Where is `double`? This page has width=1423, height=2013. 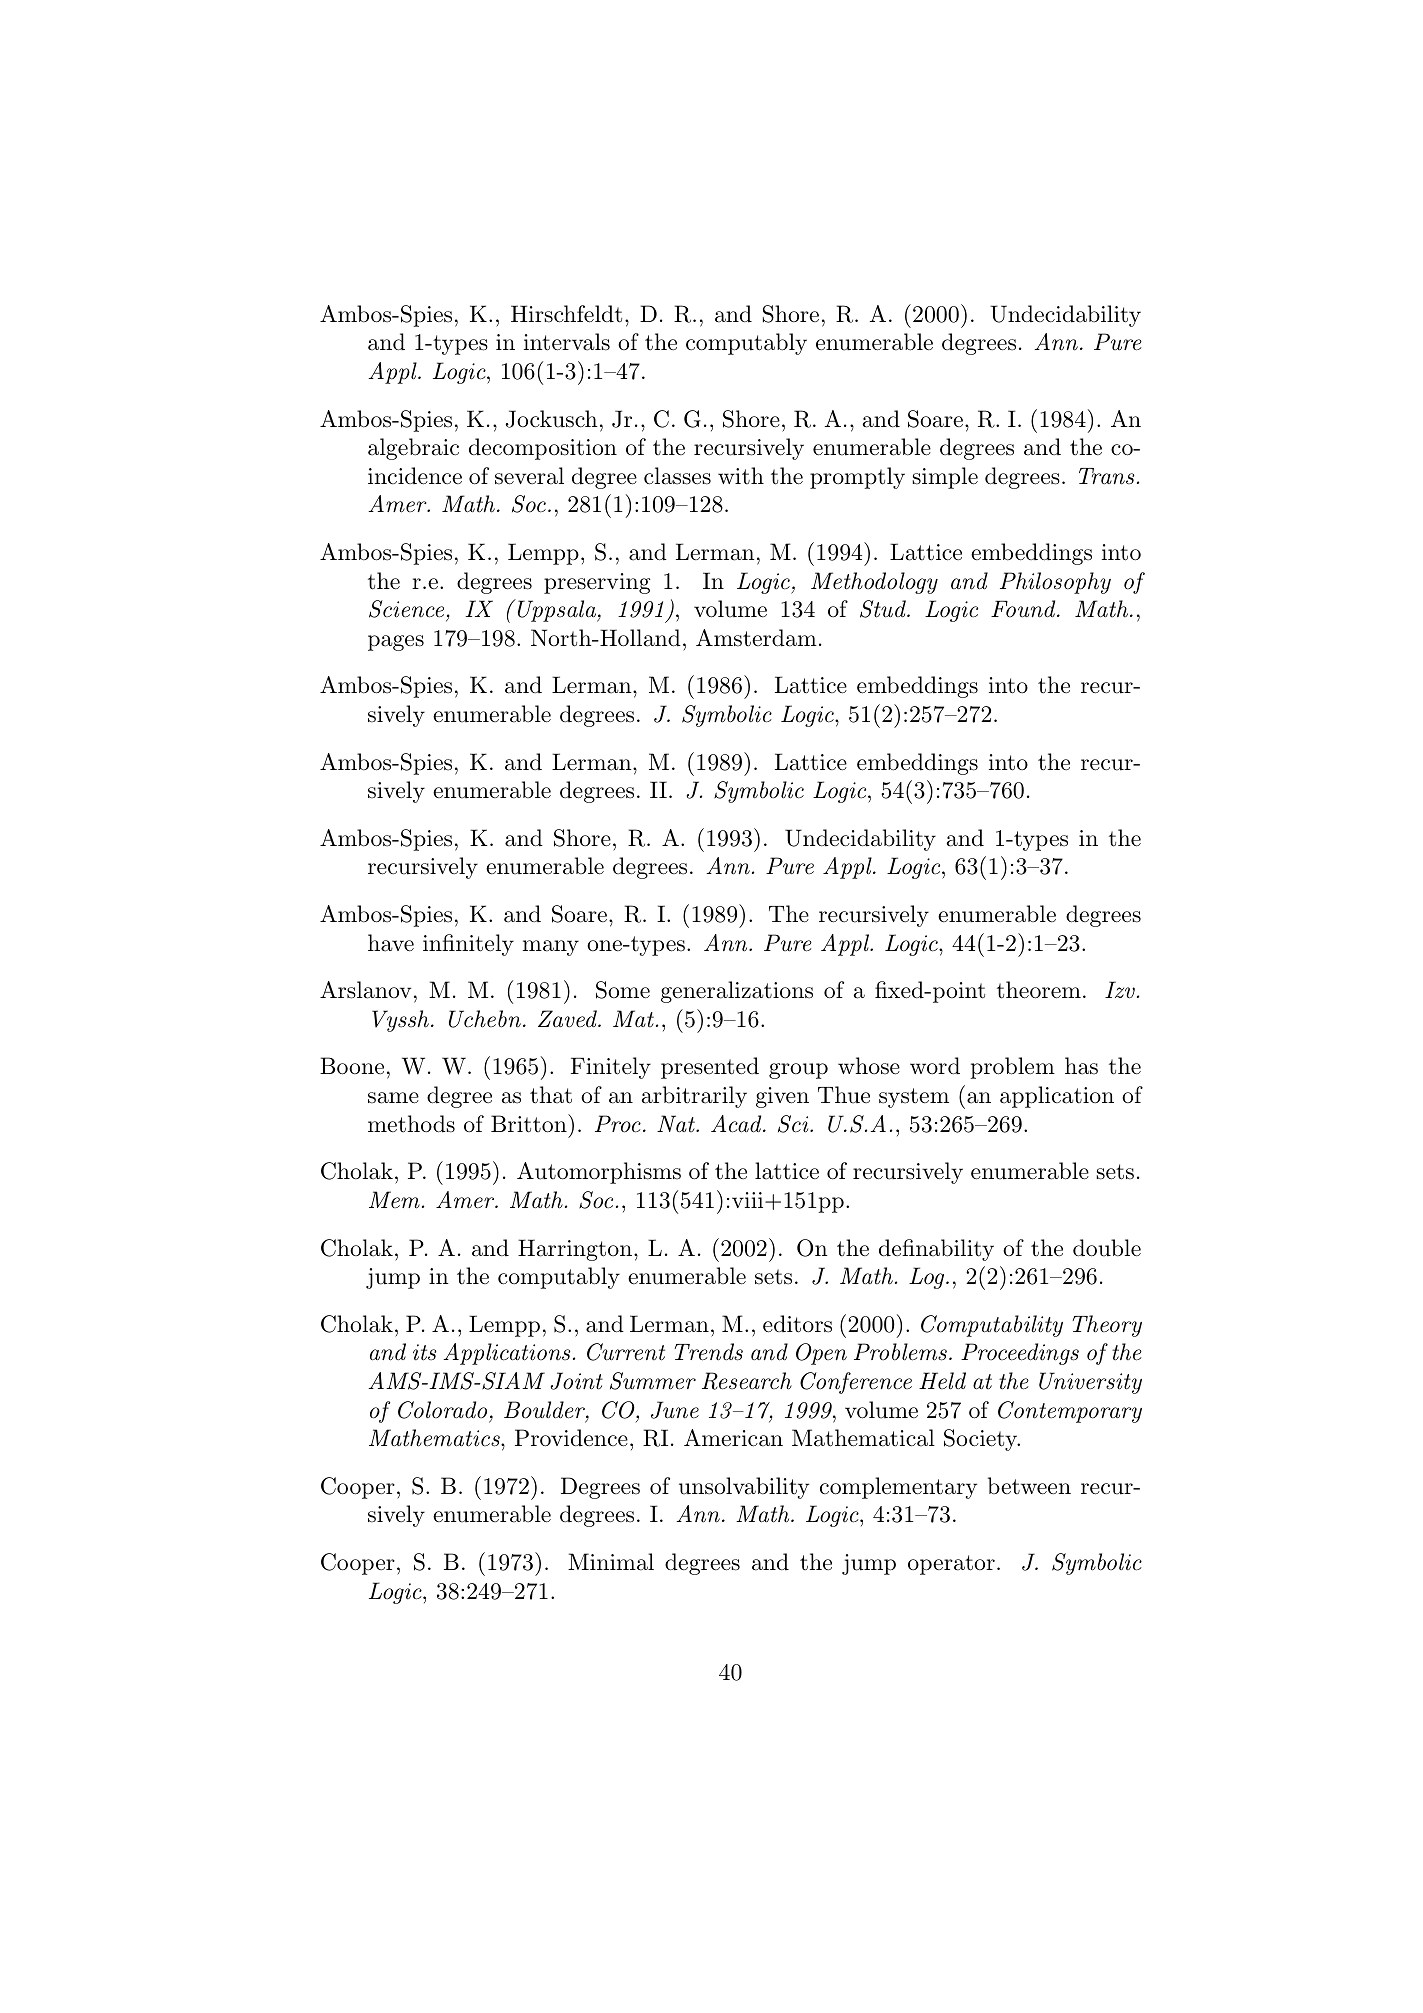
double is located at coordinates (1107, 1248).
